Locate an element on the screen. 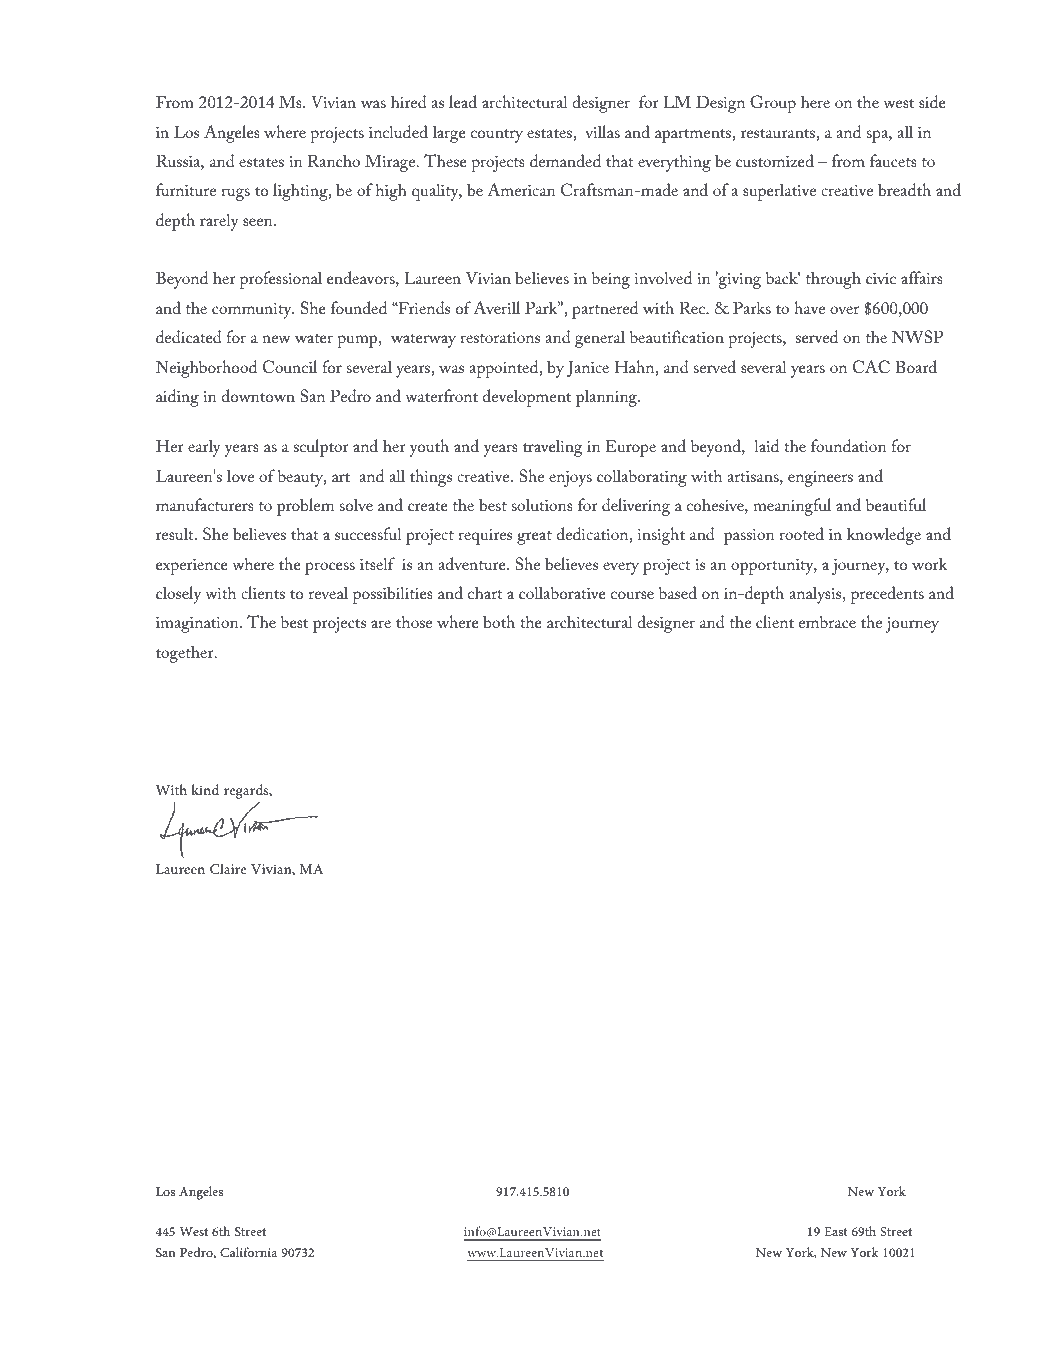 Image resolution: width=1057 pixels, height=1368 pixels. development is located at coordinates (527, 398).
